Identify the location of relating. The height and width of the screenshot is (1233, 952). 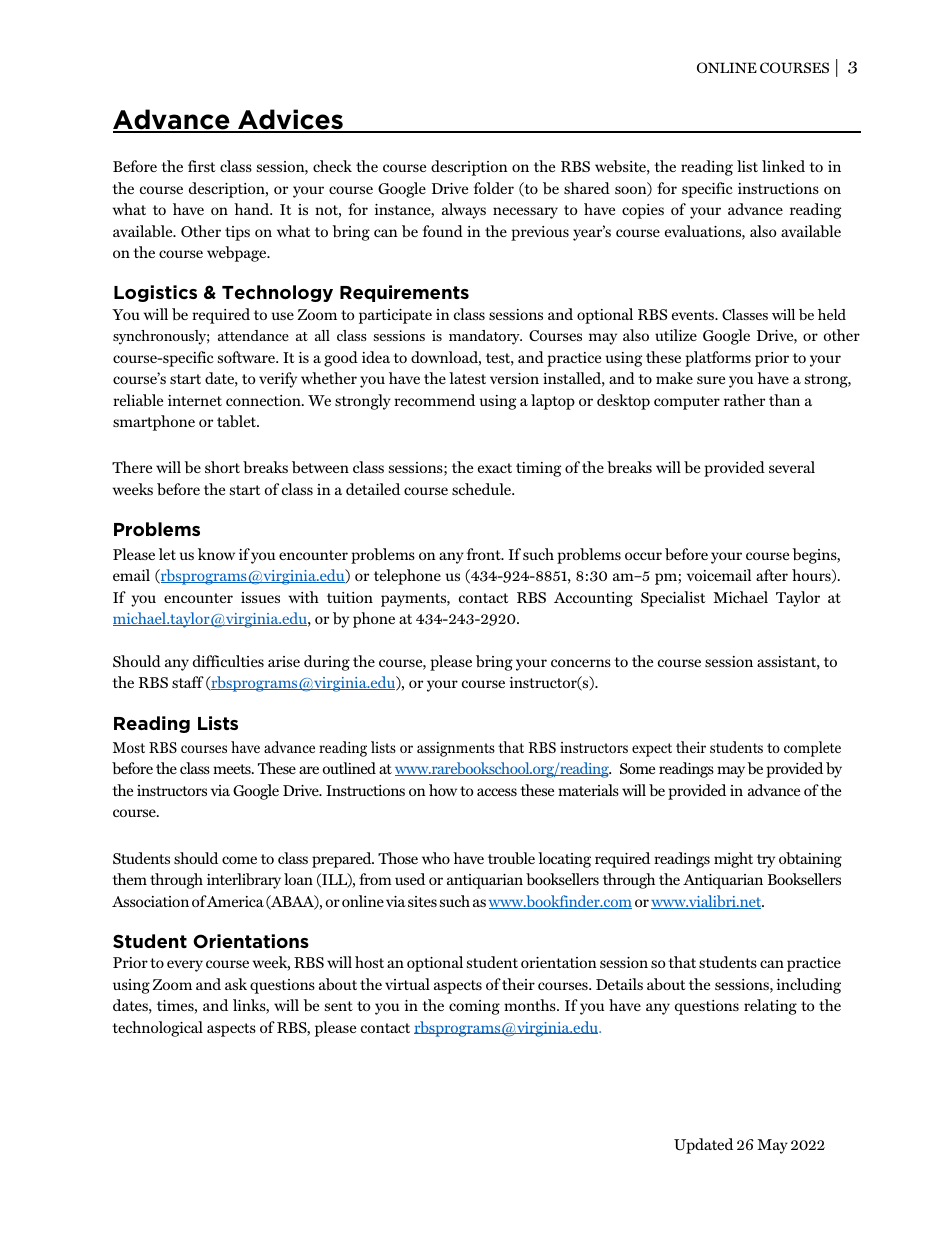
(770, 1007).
